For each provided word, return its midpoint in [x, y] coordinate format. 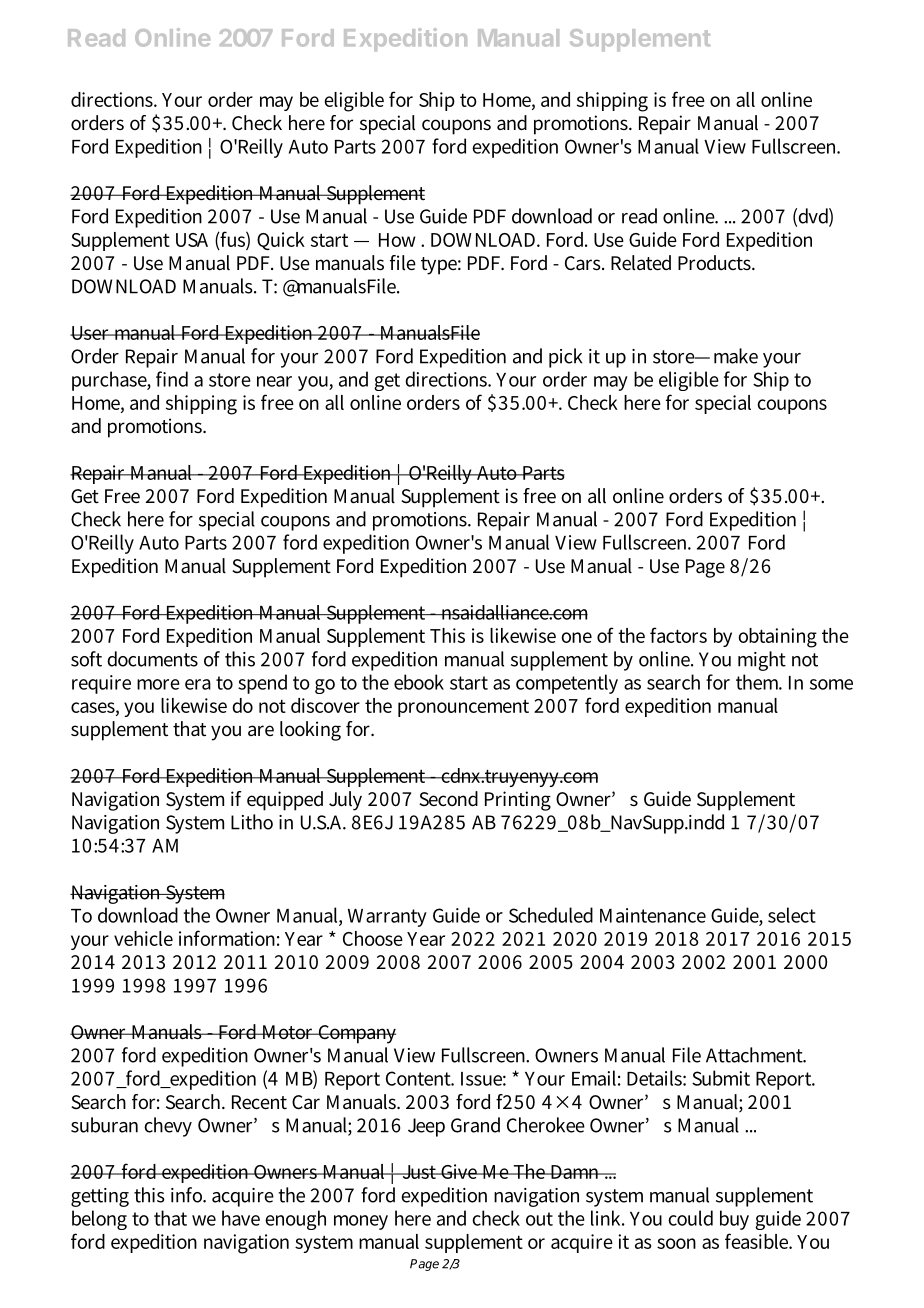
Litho [252, 822]
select [792, 915]
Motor [288, 1032]
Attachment [755, 1055]
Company [356, 1034]
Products [716, 263]
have [241, 1218]
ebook [419, 682]
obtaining [777, 638]
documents [152, 659]
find [172, 379]
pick [565, 358]
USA [192, 240]
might [762, 661]
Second [448, 799]
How [397, 240]
